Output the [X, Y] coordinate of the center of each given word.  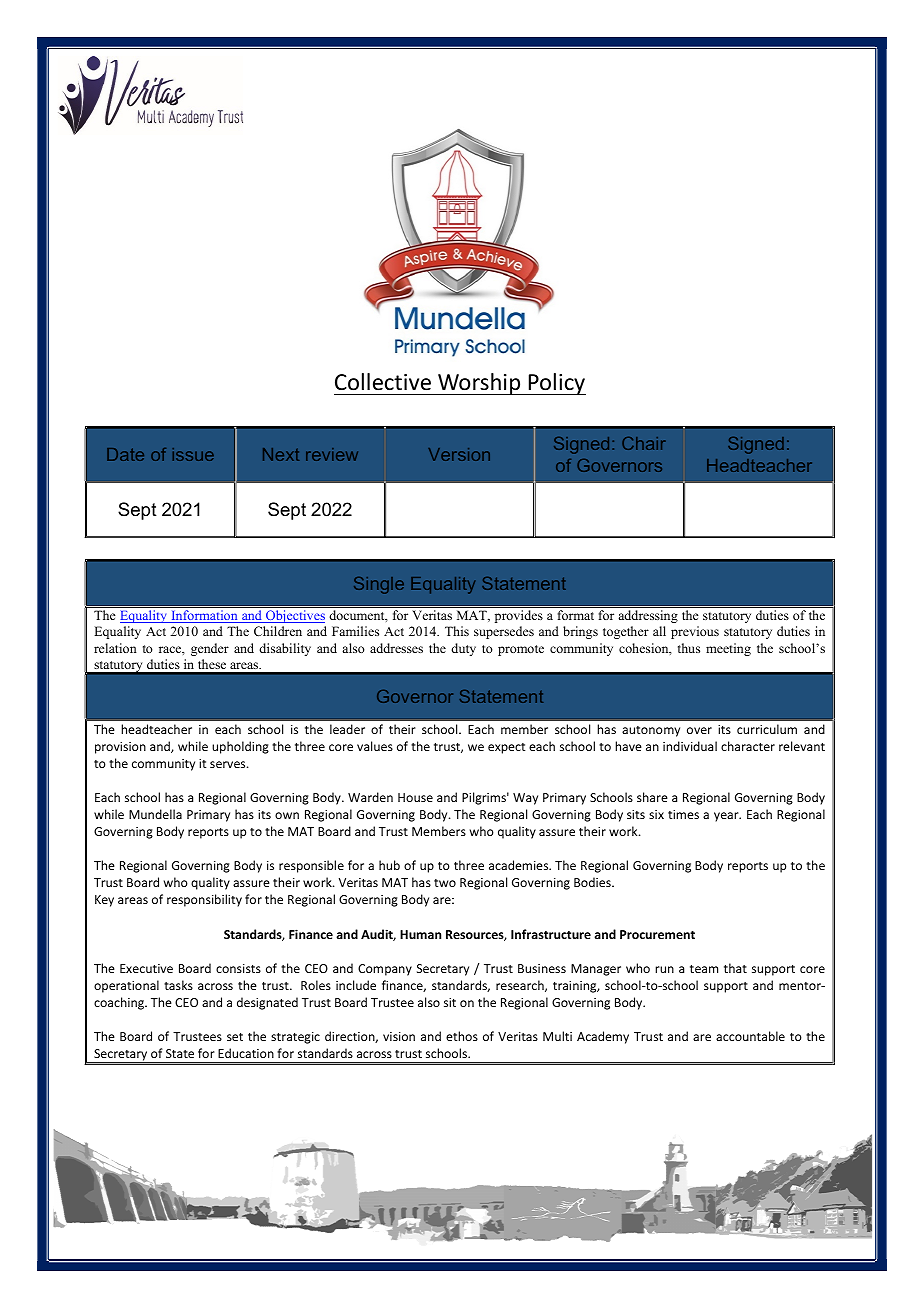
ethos [462, 1036]
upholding [240, 747]
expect [506, 748]
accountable [750, 1036]
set [235, 1037]
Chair [644, 443]
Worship [479, 384]
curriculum [767, 729]
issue [193, 454]
